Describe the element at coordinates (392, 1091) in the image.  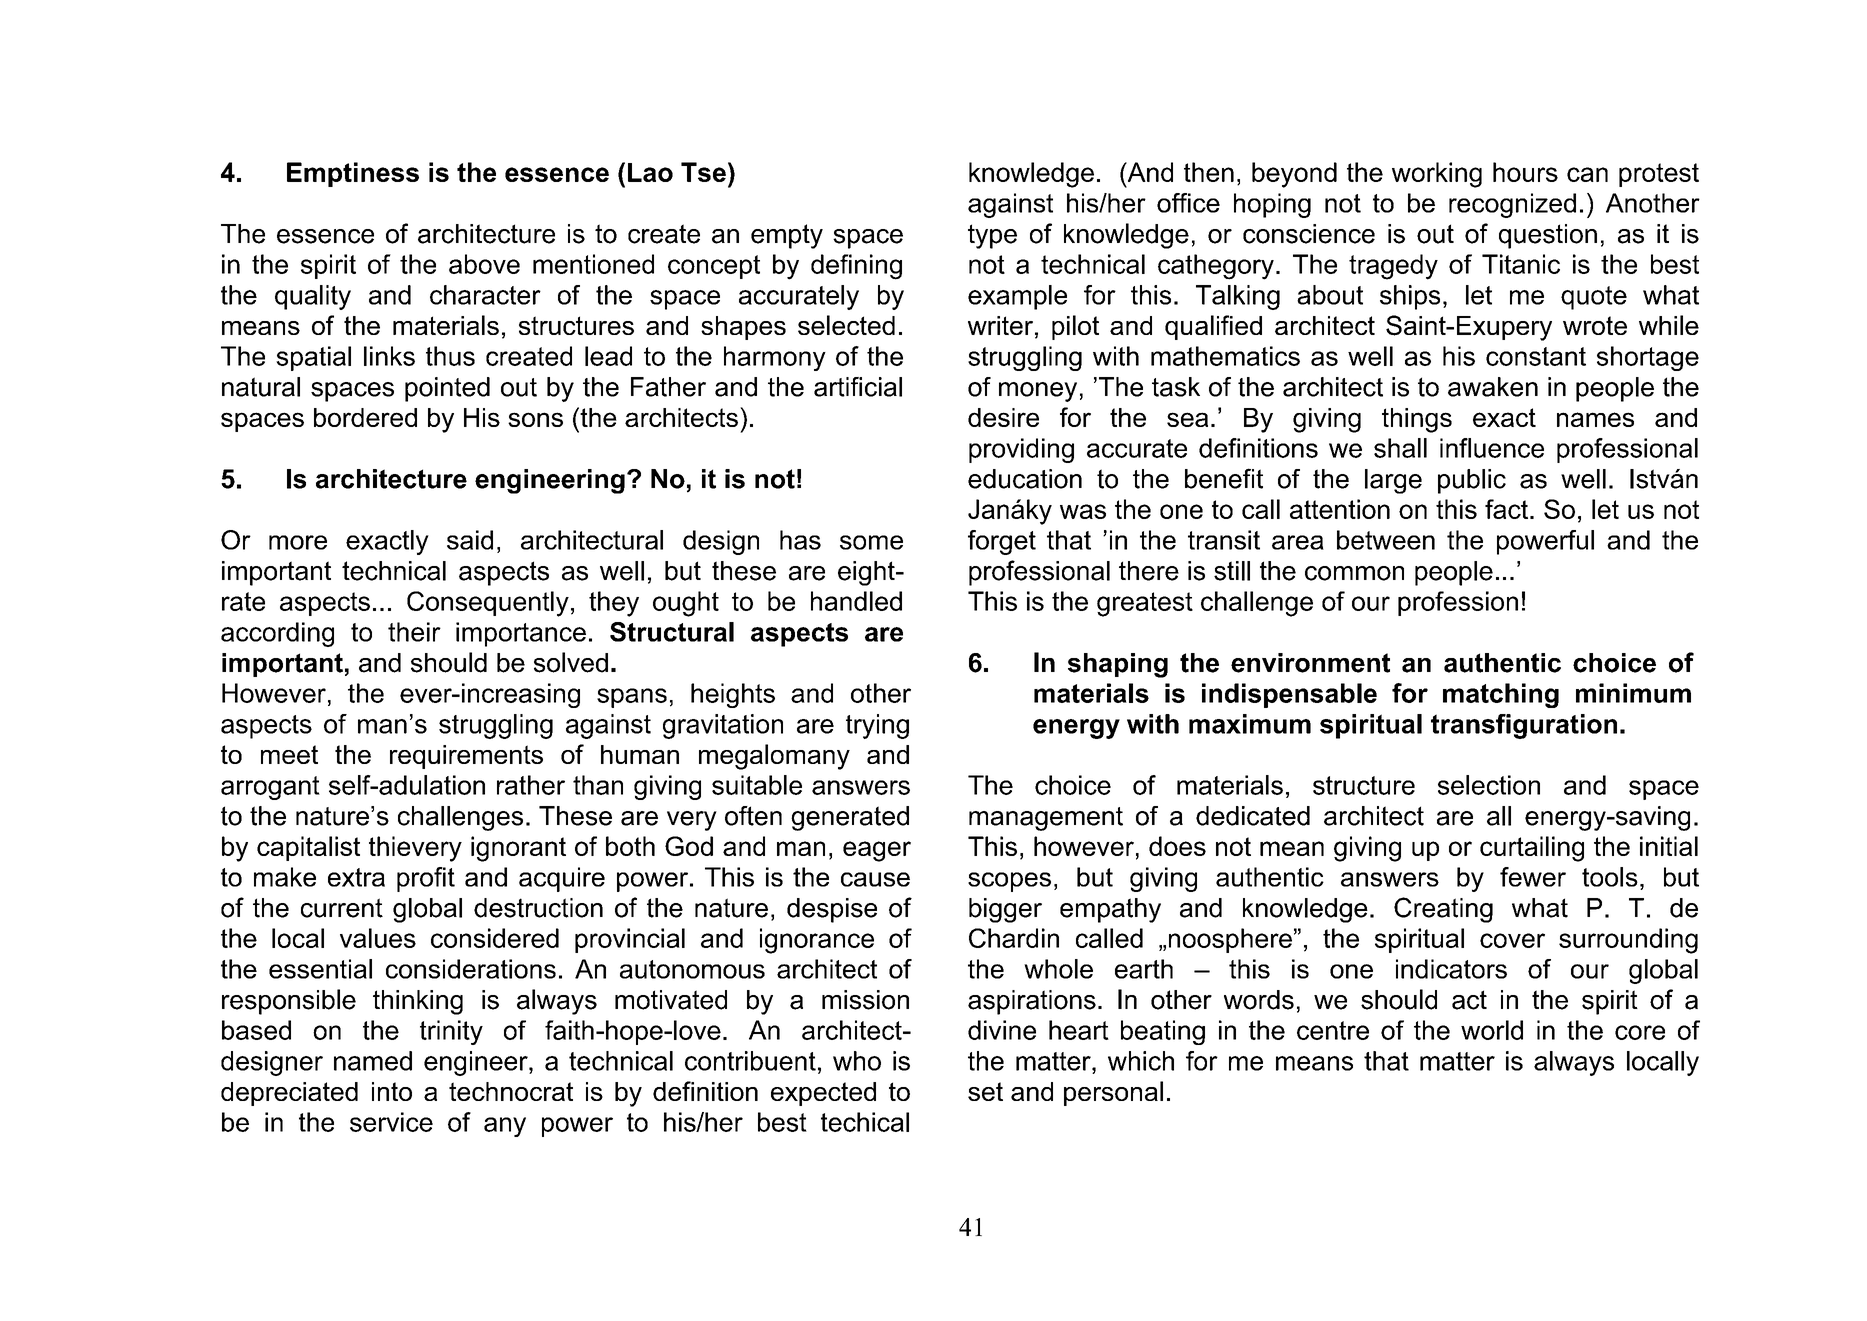
I see `into` at that location.
